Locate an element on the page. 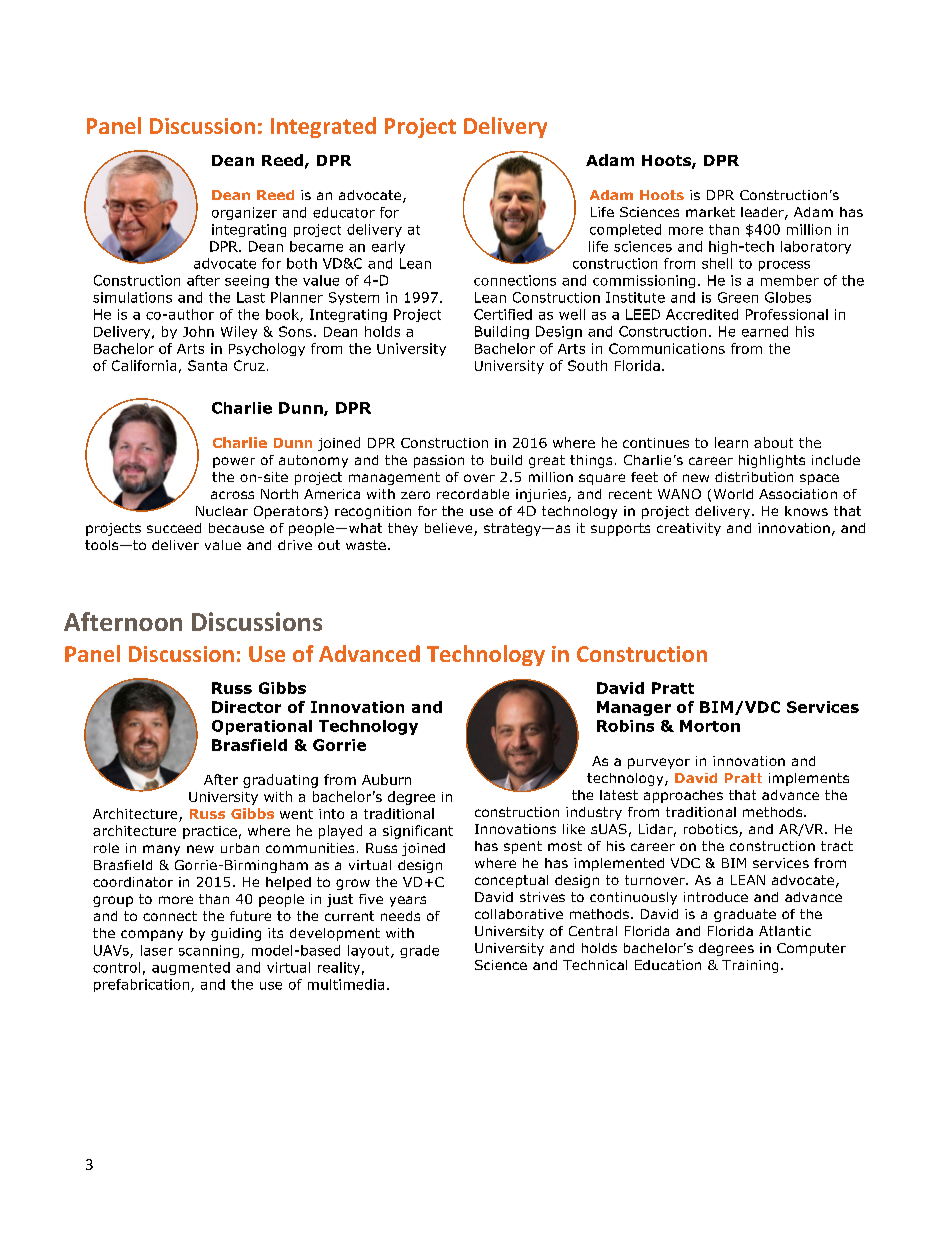 This image has height=1233, width=952. market is located at coordinates (710, 212).
